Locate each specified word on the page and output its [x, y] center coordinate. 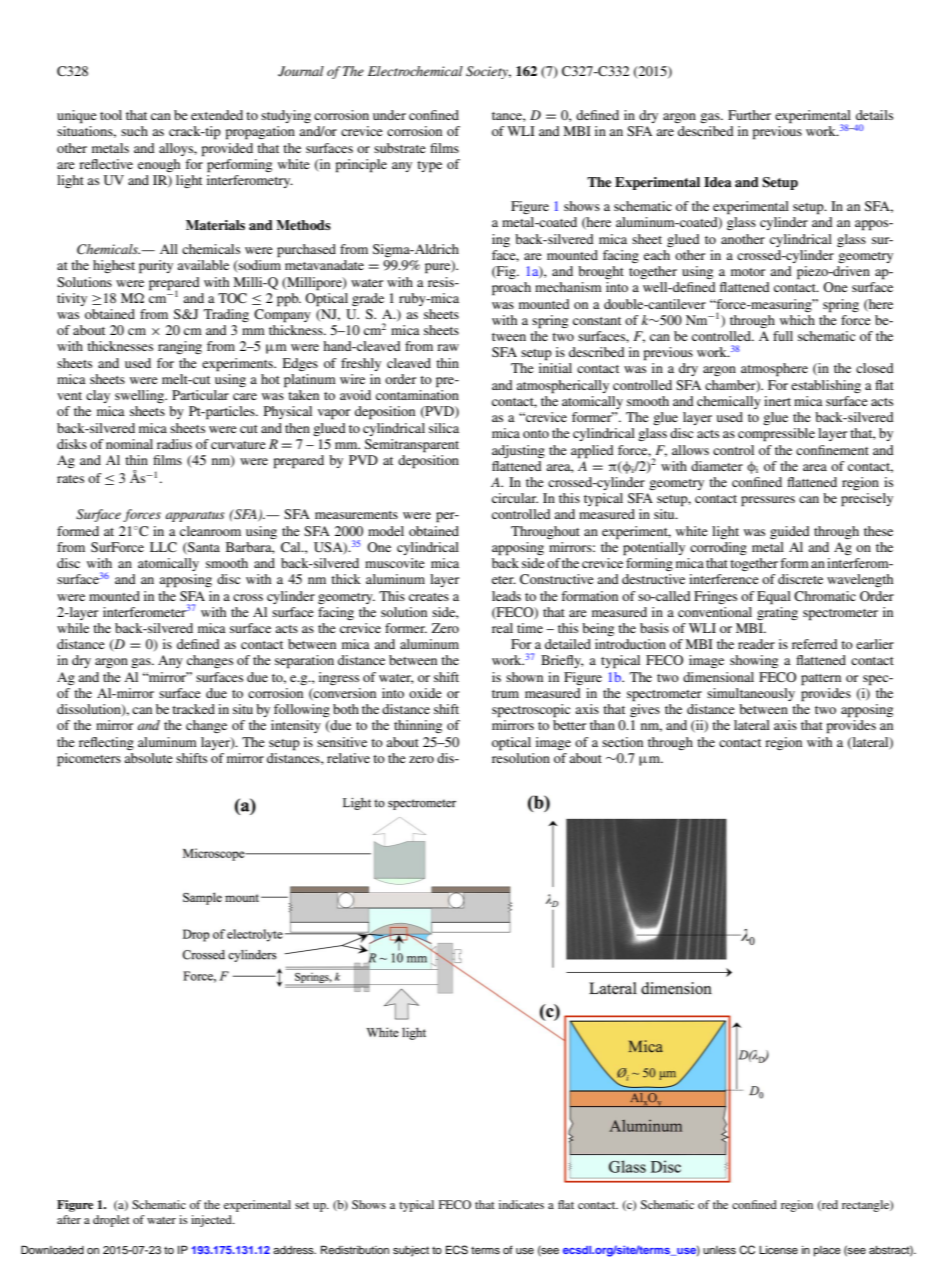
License [778, 1250]
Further [749, 115]
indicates [521, 1204]
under [389, 115]
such [134, 131]
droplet [111, 1221]
